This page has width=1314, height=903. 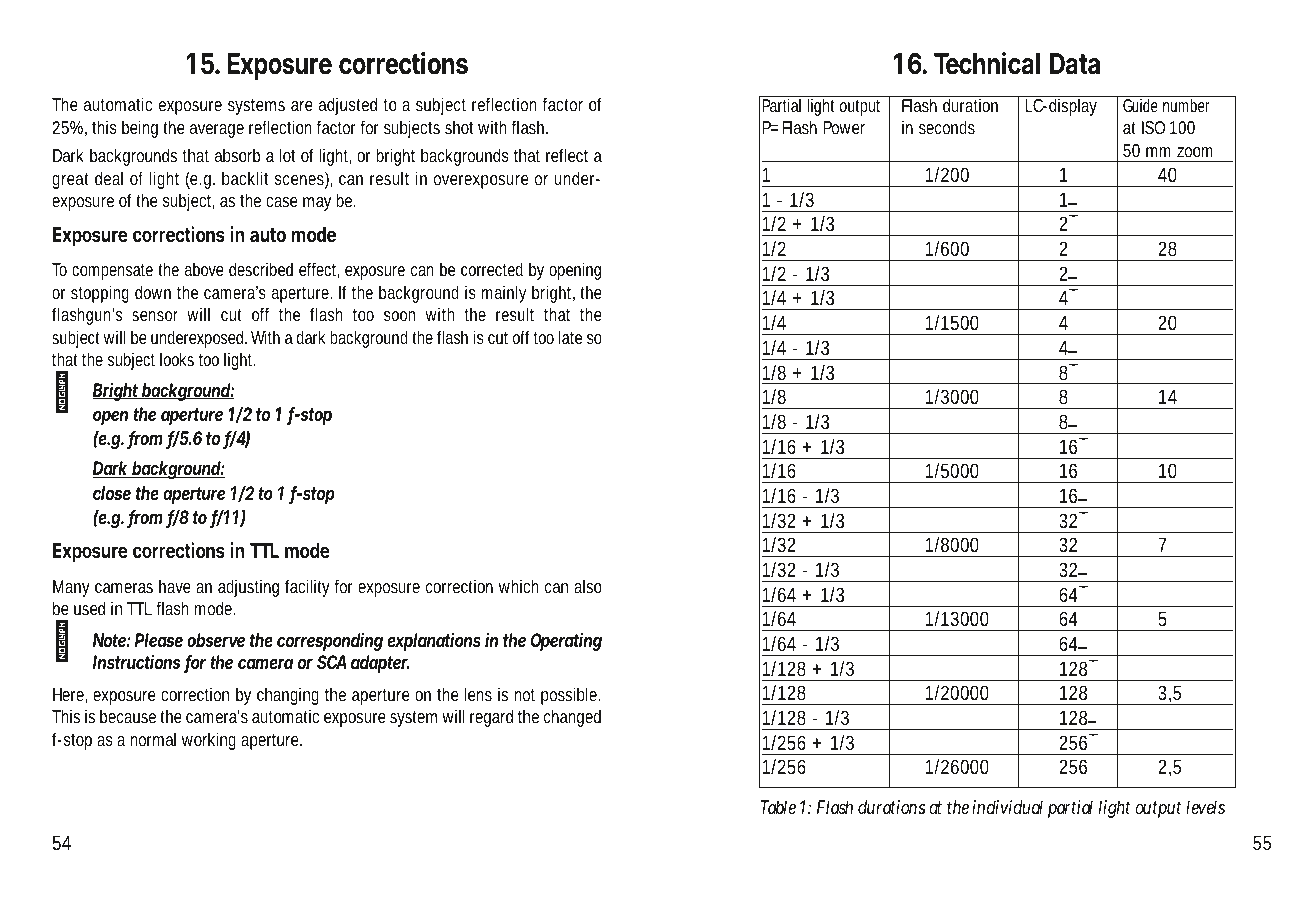 What do you see at coordinates (492, 269) in the page?
I see `corrected` at bounding box center [492, 269].
